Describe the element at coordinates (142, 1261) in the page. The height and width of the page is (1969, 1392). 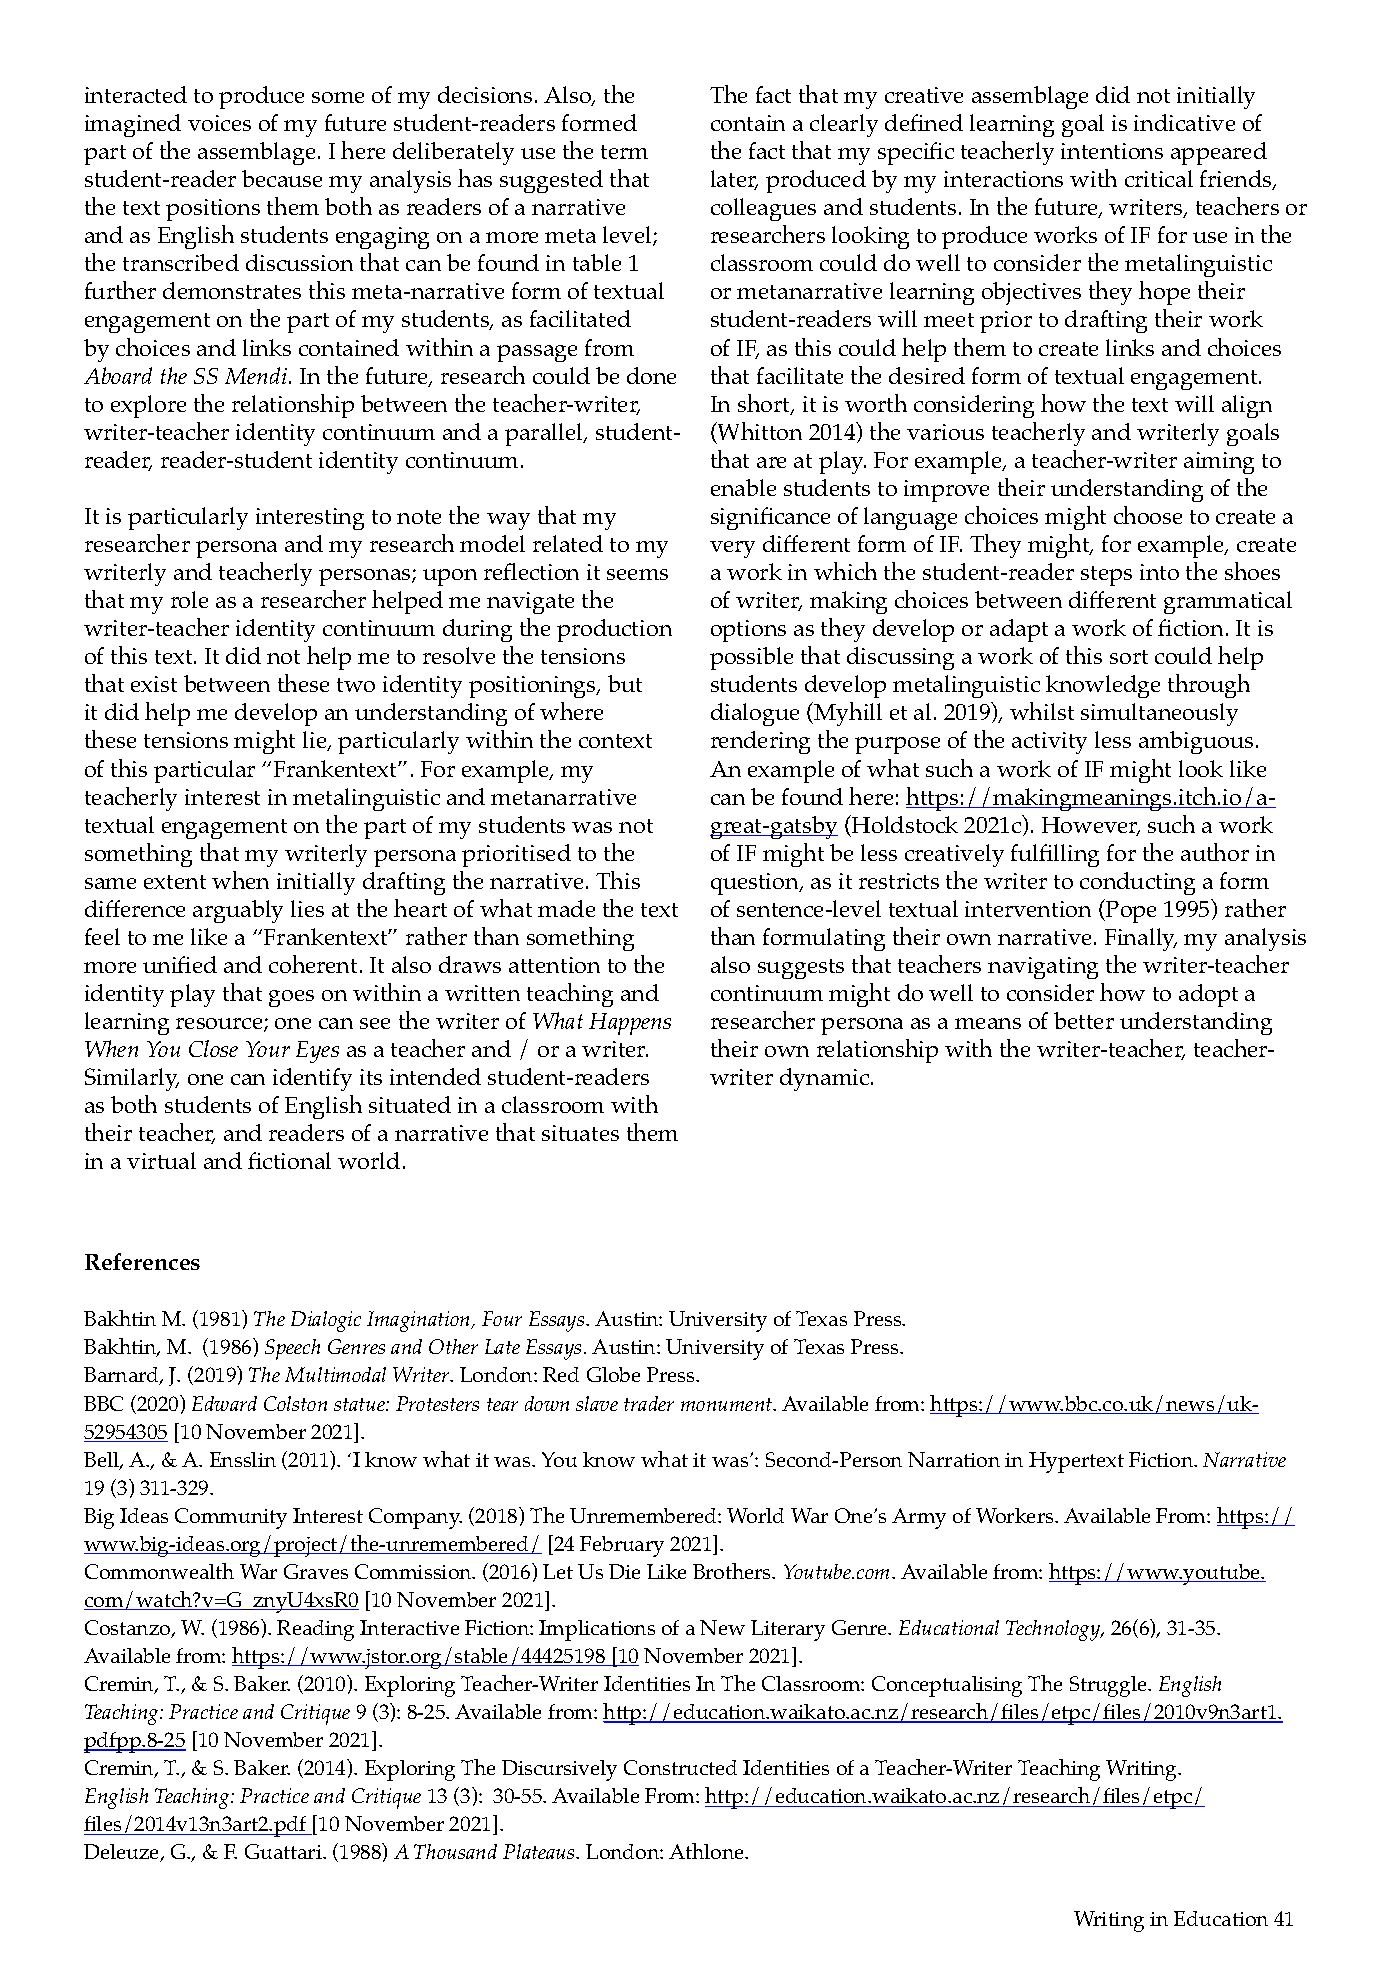
I see `References` at that location.
